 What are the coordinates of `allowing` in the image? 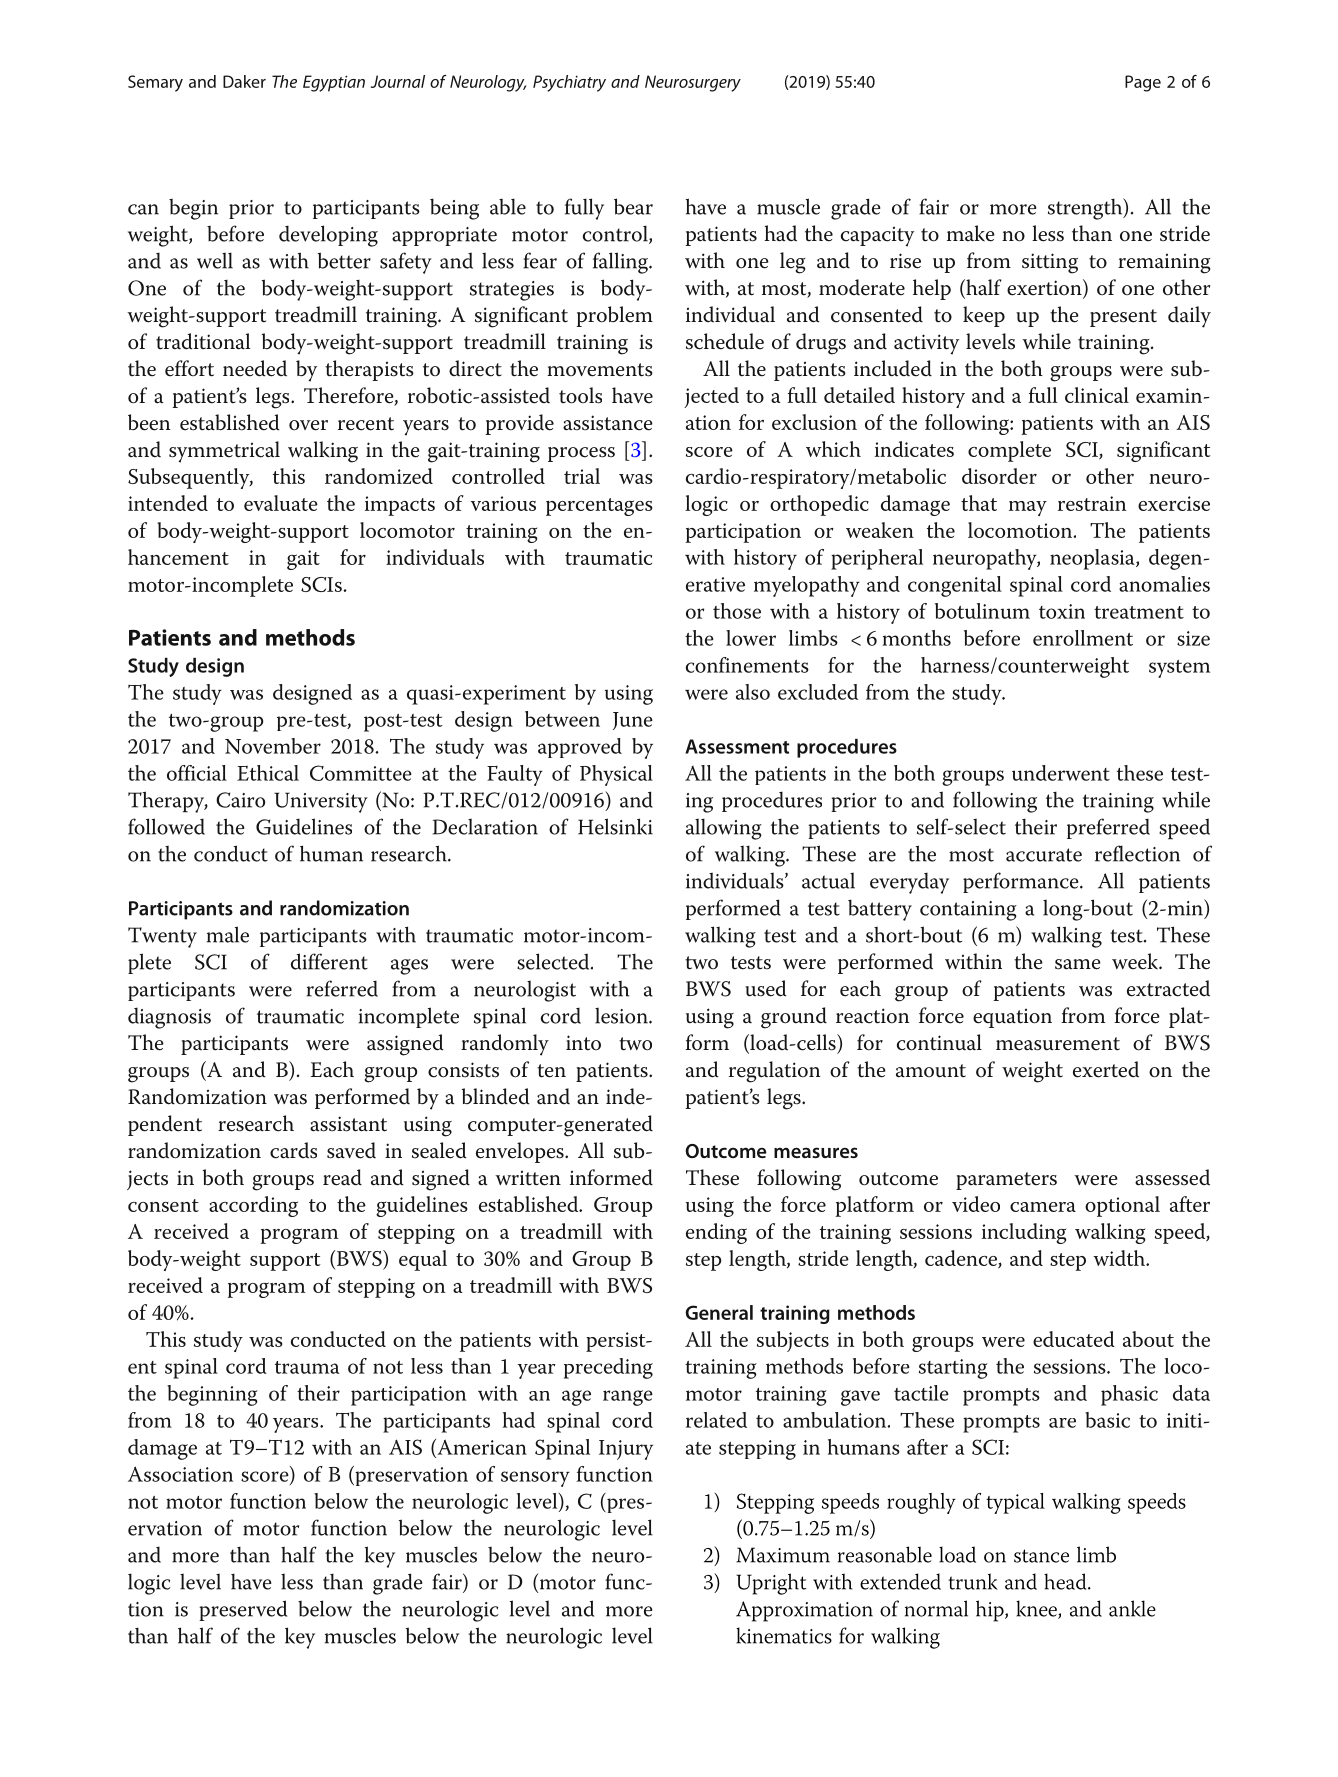 It's located at (724, 829).
